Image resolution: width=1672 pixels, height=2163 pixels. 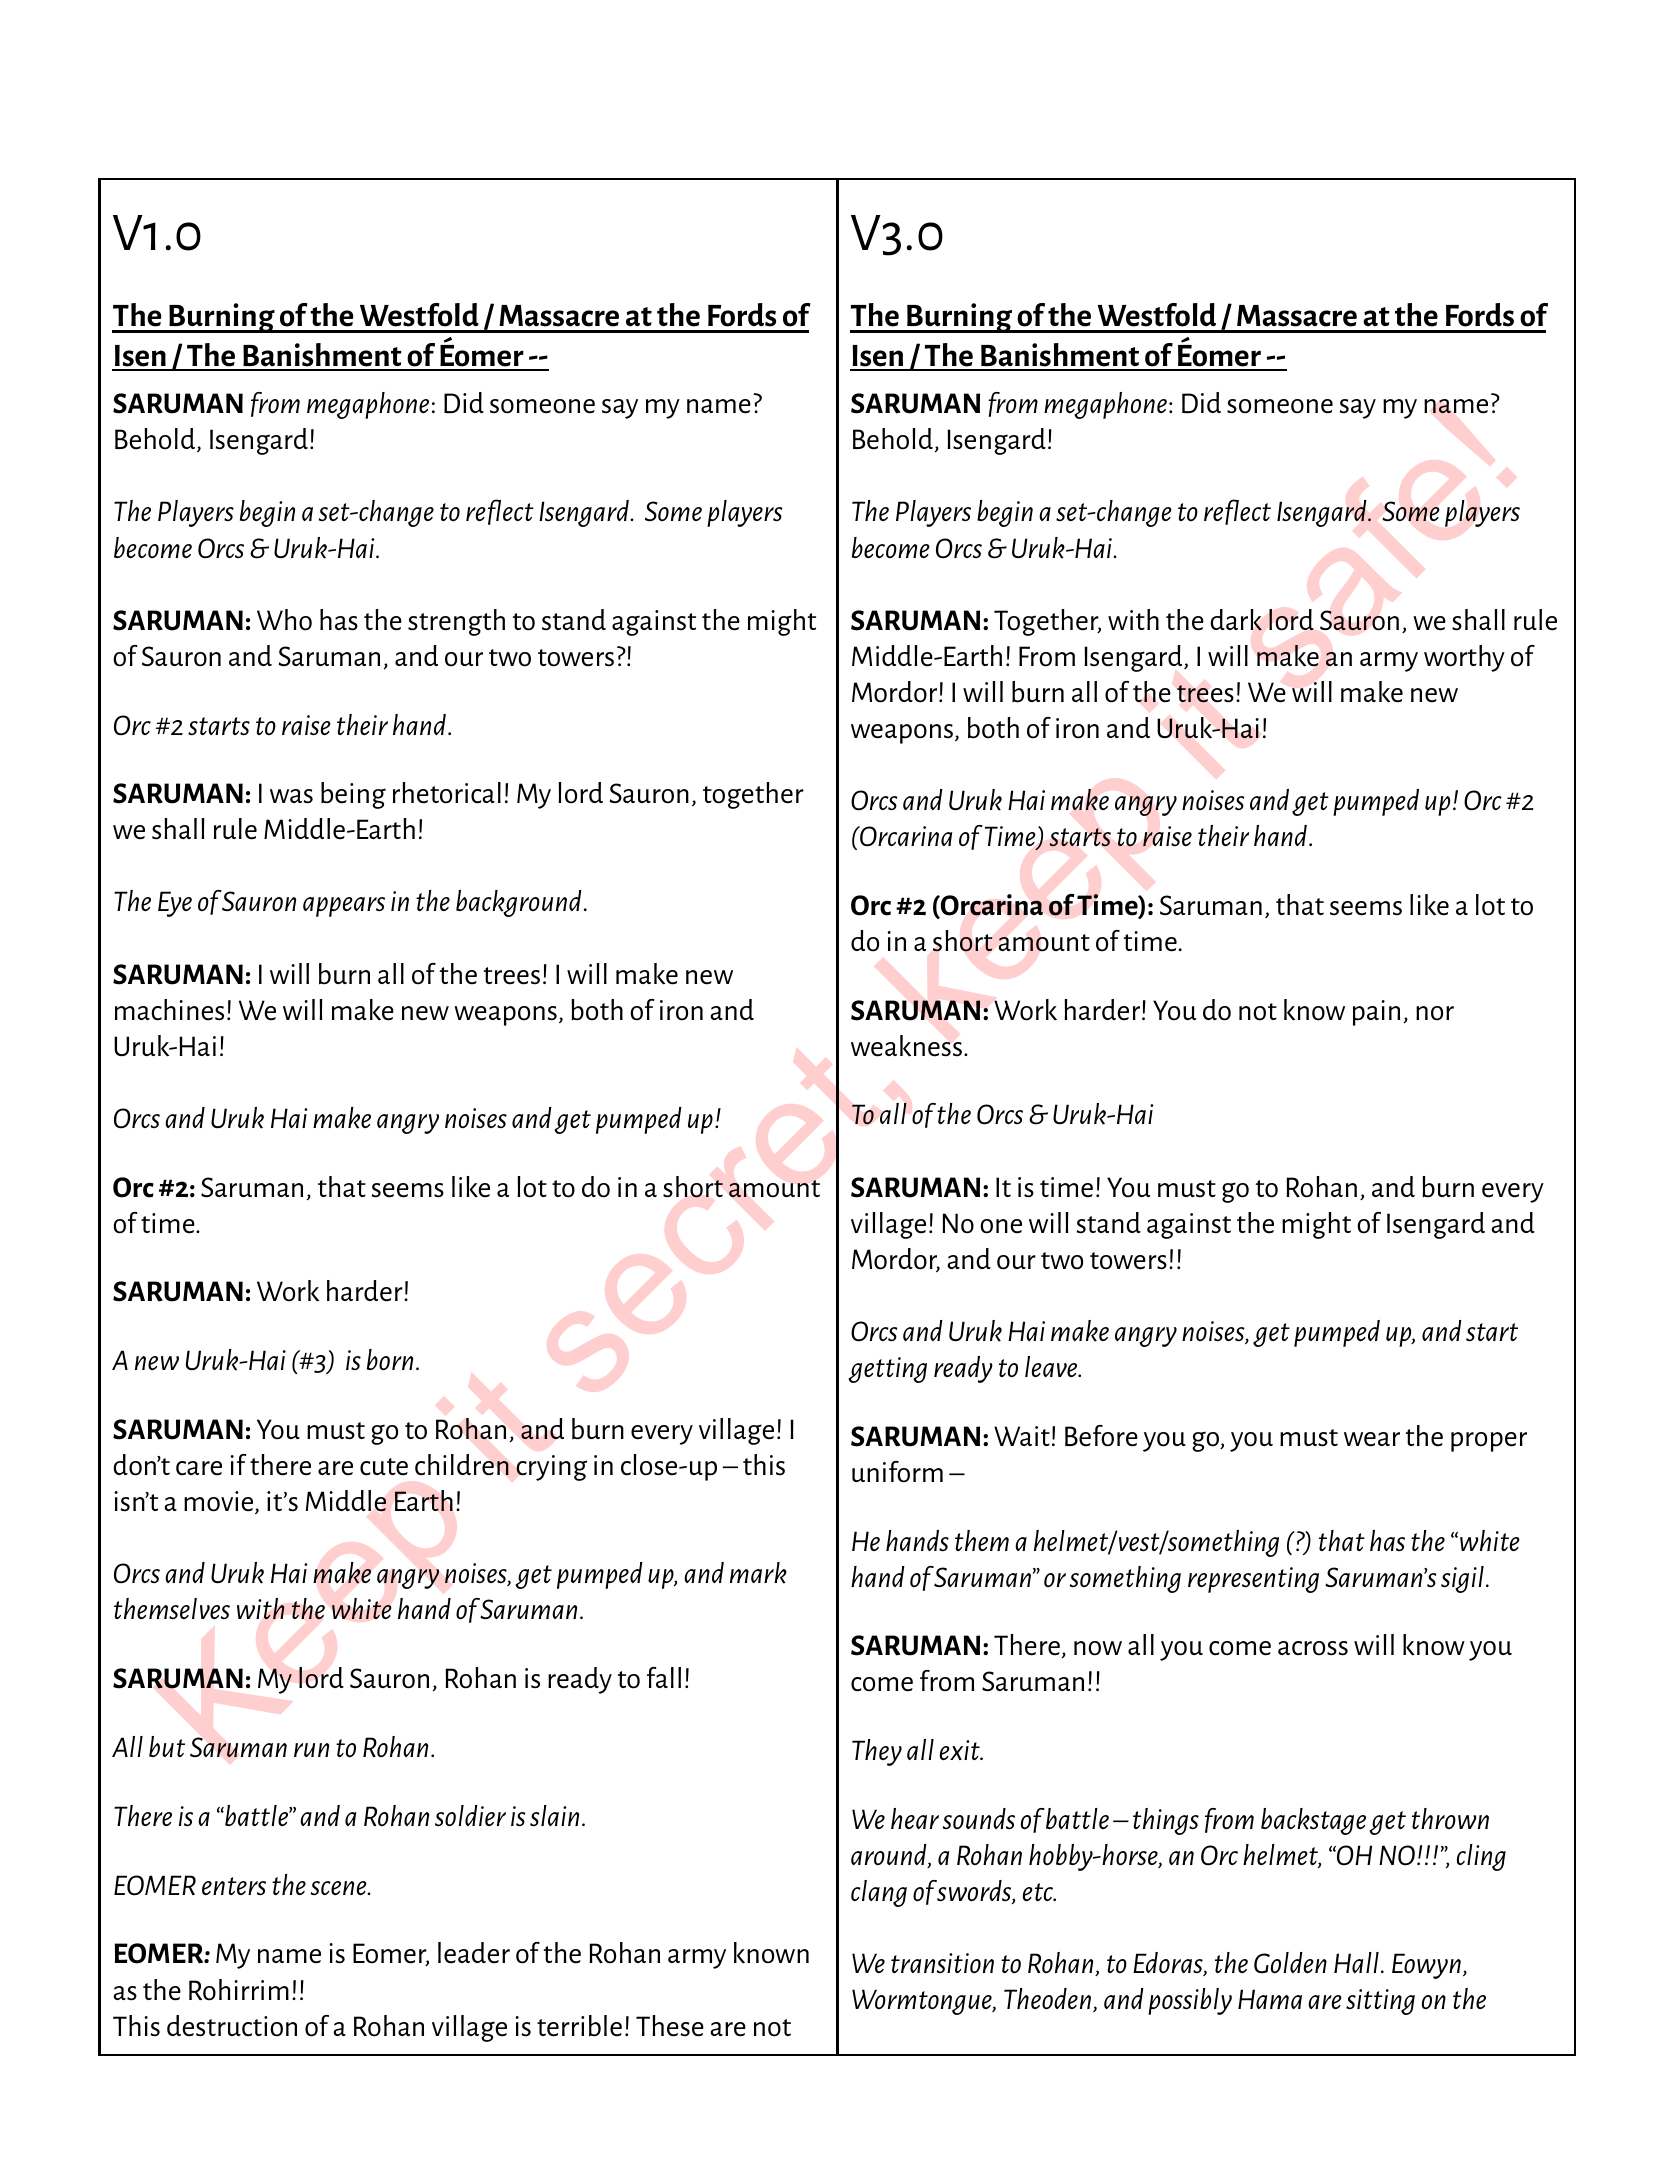 What do you see at coordinates (906, 1046) in the screenshot?
I see `weakness` at bounding box center [906, 1046].
